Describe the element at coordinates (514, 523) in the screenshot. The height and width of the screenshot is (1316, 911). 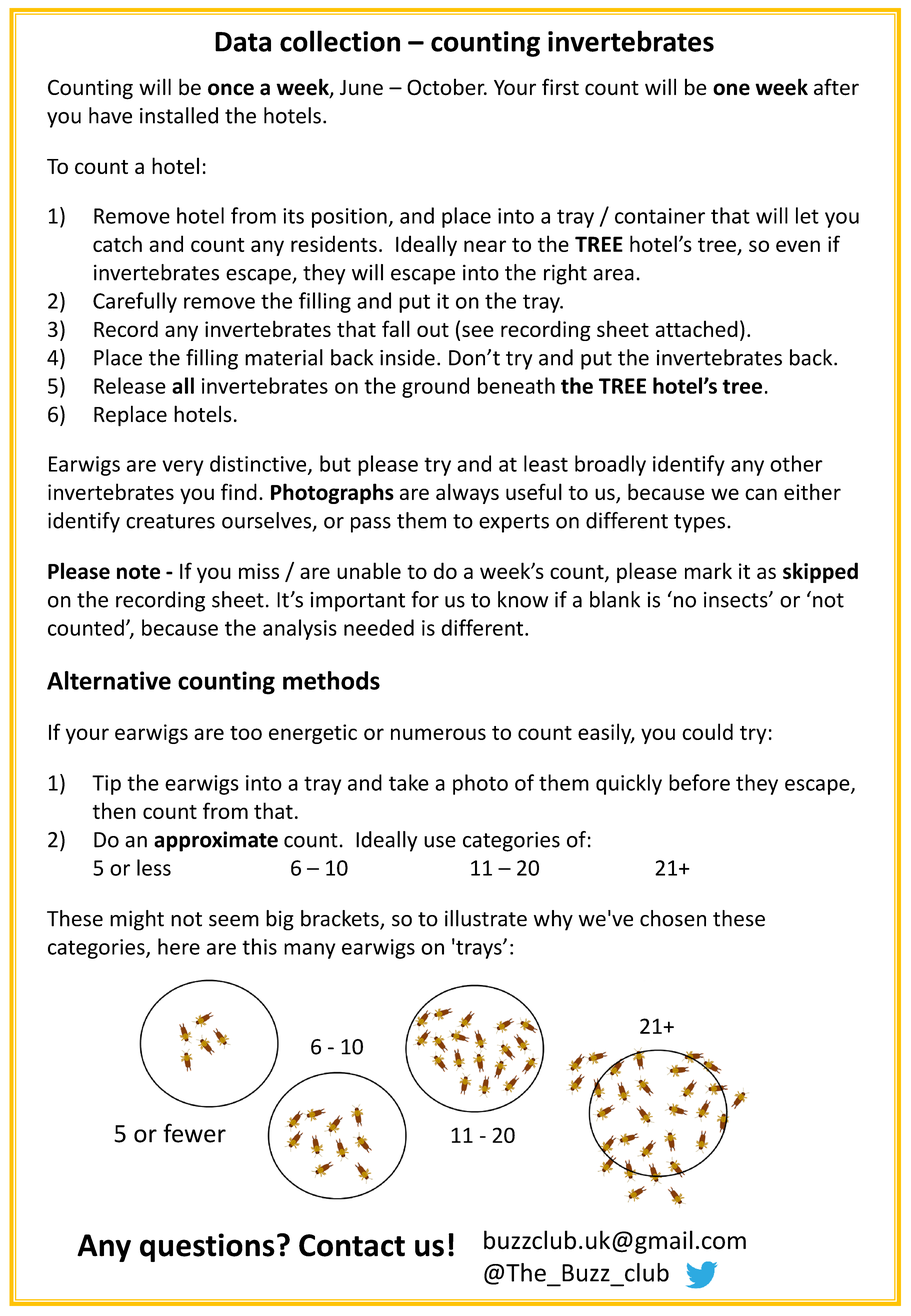
I see `experts` at that location.
